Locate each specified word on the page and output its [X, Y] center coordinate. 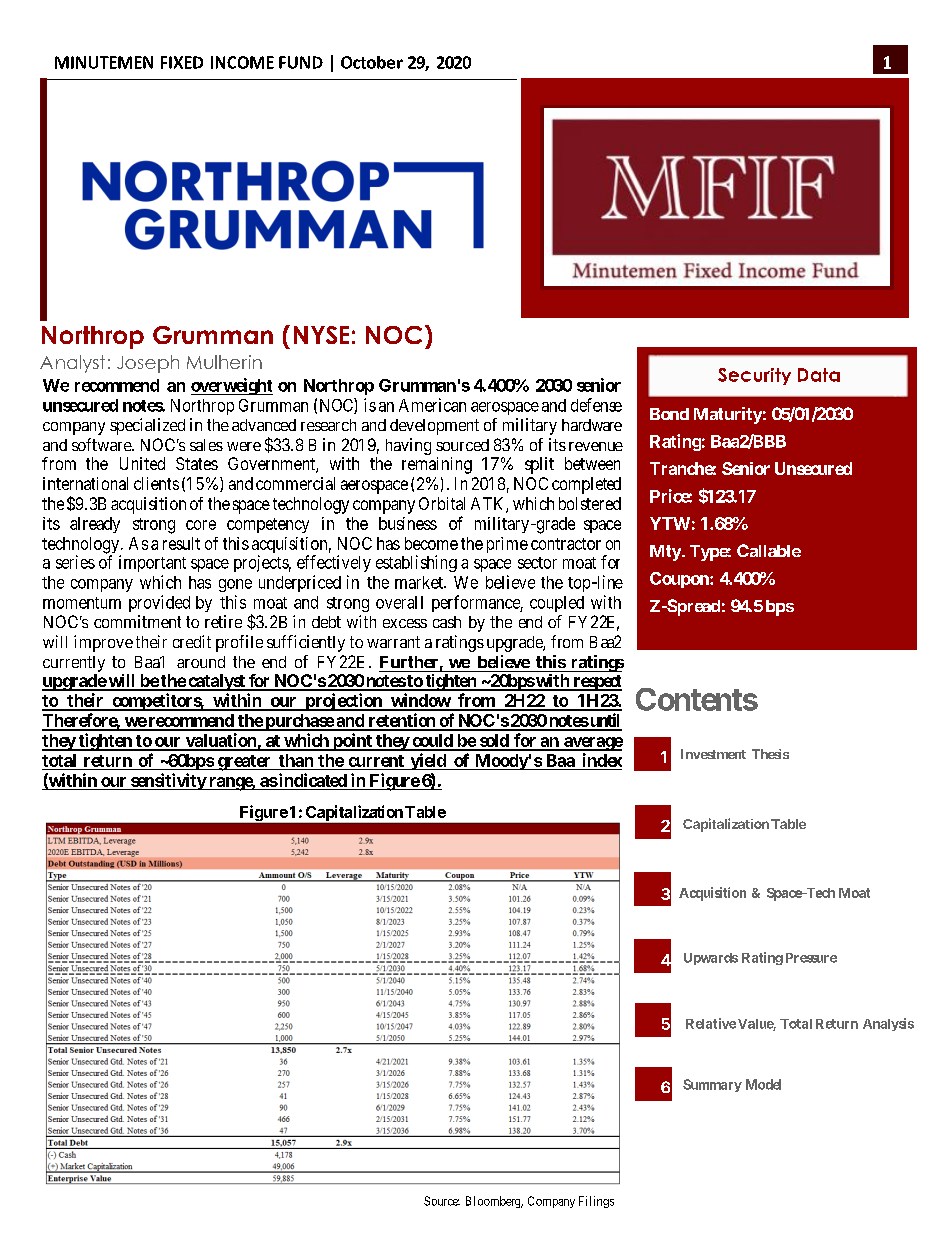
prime [507, 545]
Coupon [680, 580]
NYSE [321, 335]
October [372, 62]
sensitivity [168, 781]
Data [819, 375]
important [152, 563]
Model [763, 1084]
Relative [711, 1023]
